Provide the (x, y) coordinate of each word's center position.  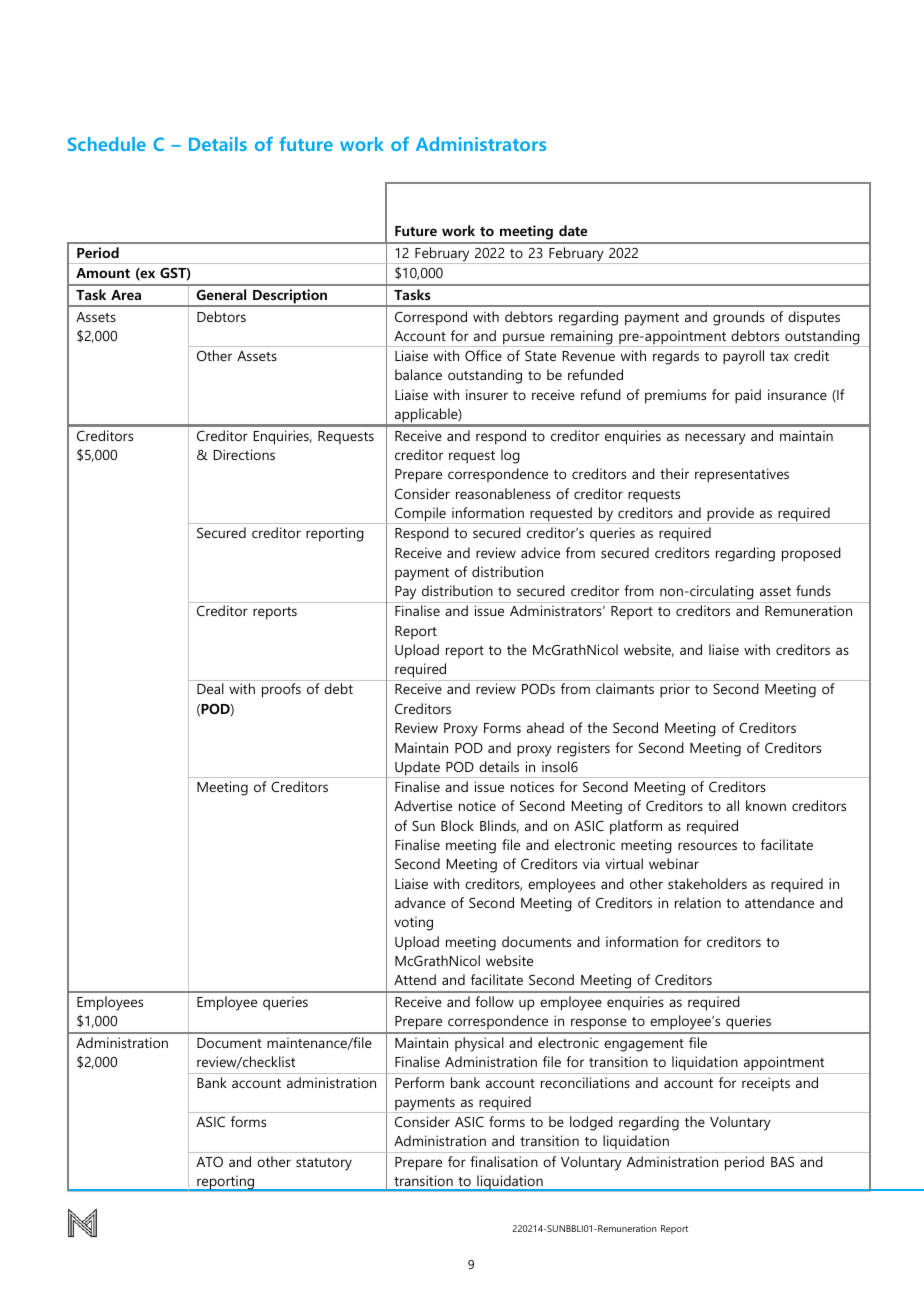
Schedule (107, 144)
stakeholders (707, 883)
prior (675, 690)
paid (748, 396)
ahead (545, 727)
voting (413, 923)
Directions (244, 454)
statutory (324, 1164)
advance (420, 902)
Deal (210, 688)
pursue (524, 340)
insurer (487, 394)
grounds (739, 318)
